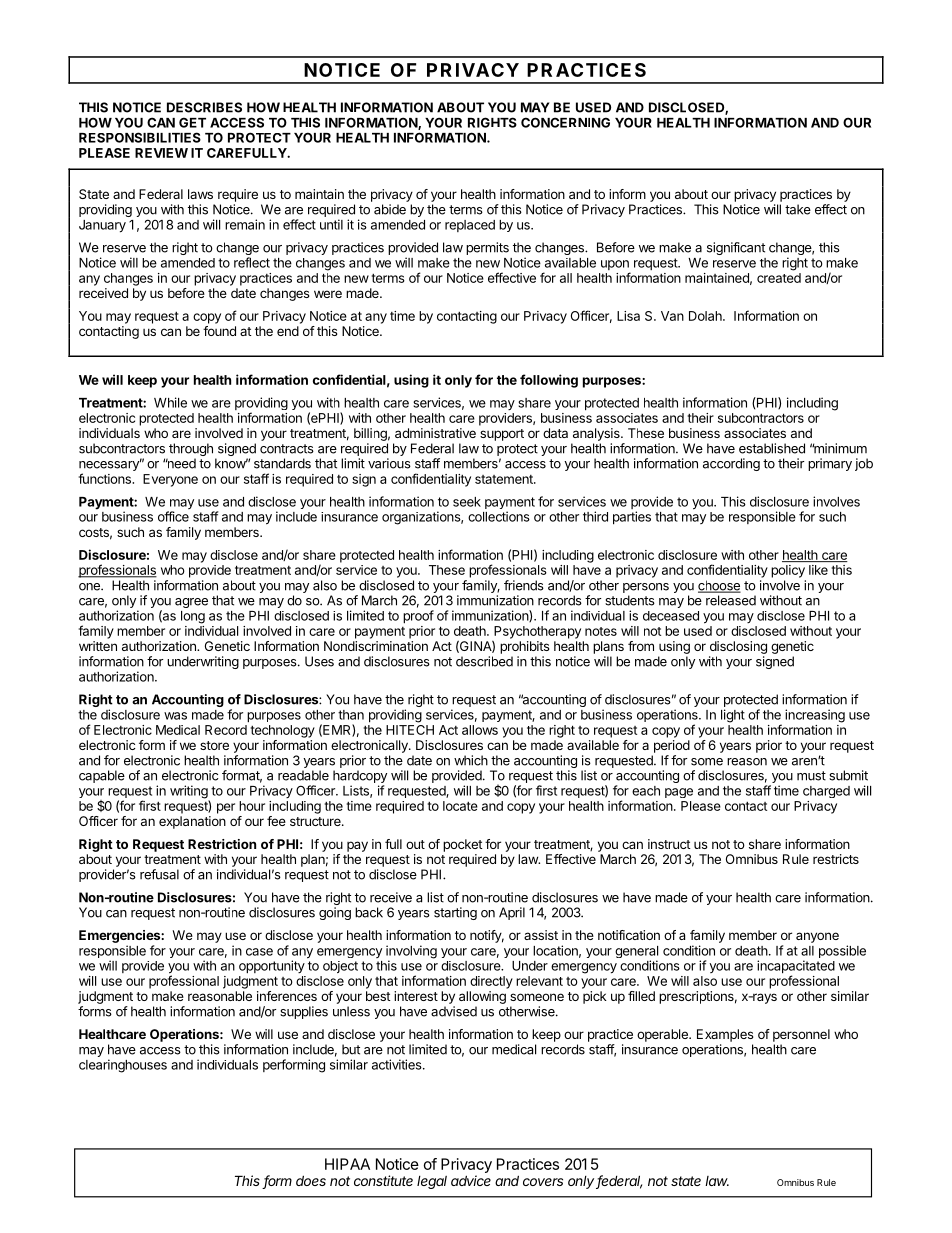 The width and height of the screenshot is (952, 1233). What do you see at coordinates (311, 1180) in the screenshot?
I see `does` at bounding box center [311, 1180].
